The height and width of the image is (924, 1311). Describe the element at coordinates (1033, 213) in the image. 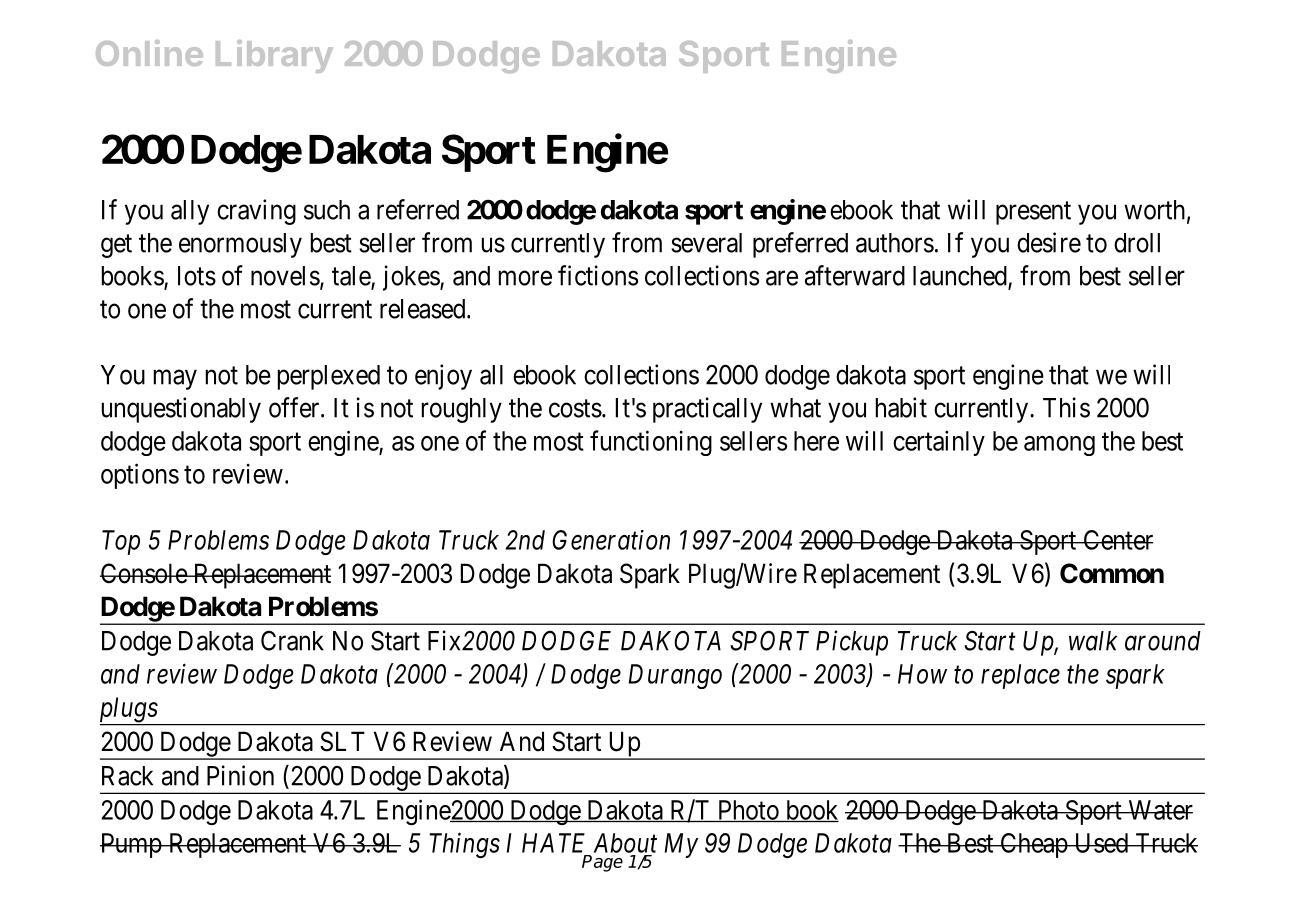

I see `present` at that location.
